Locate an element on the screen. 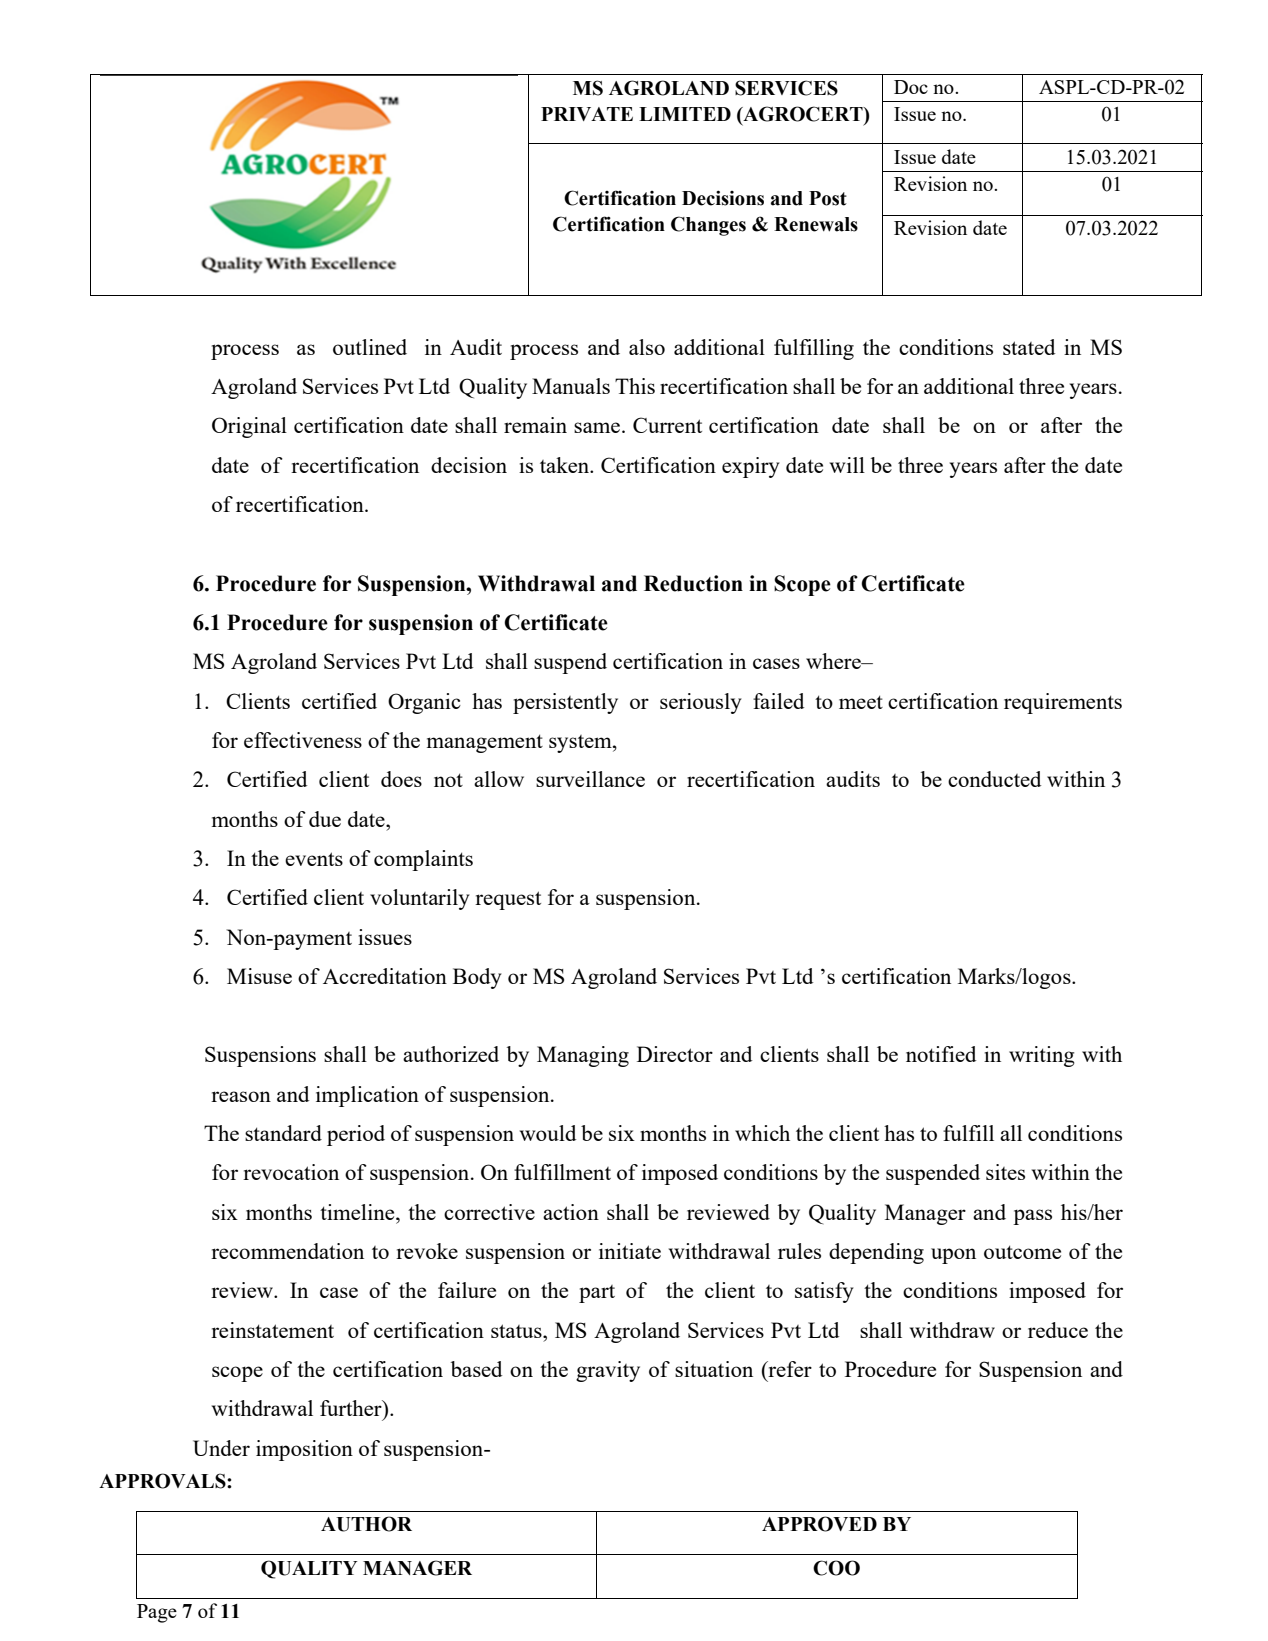 The height and width of the screenshot is (1641, 1268). notified is located at coordinates (941, 1054).
